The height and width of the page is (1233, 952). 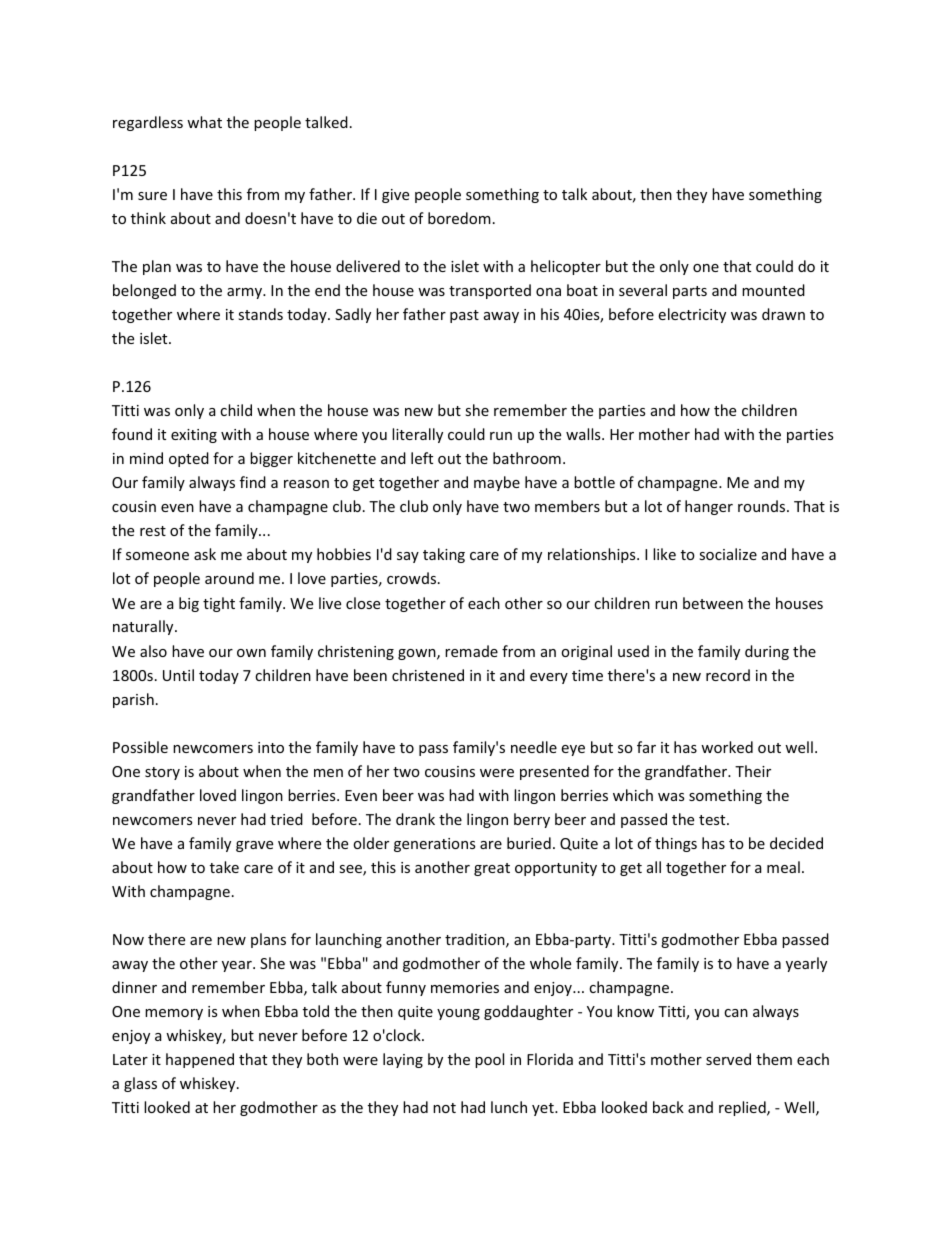 I want to click on pool, so click(x=489, y=1060).
